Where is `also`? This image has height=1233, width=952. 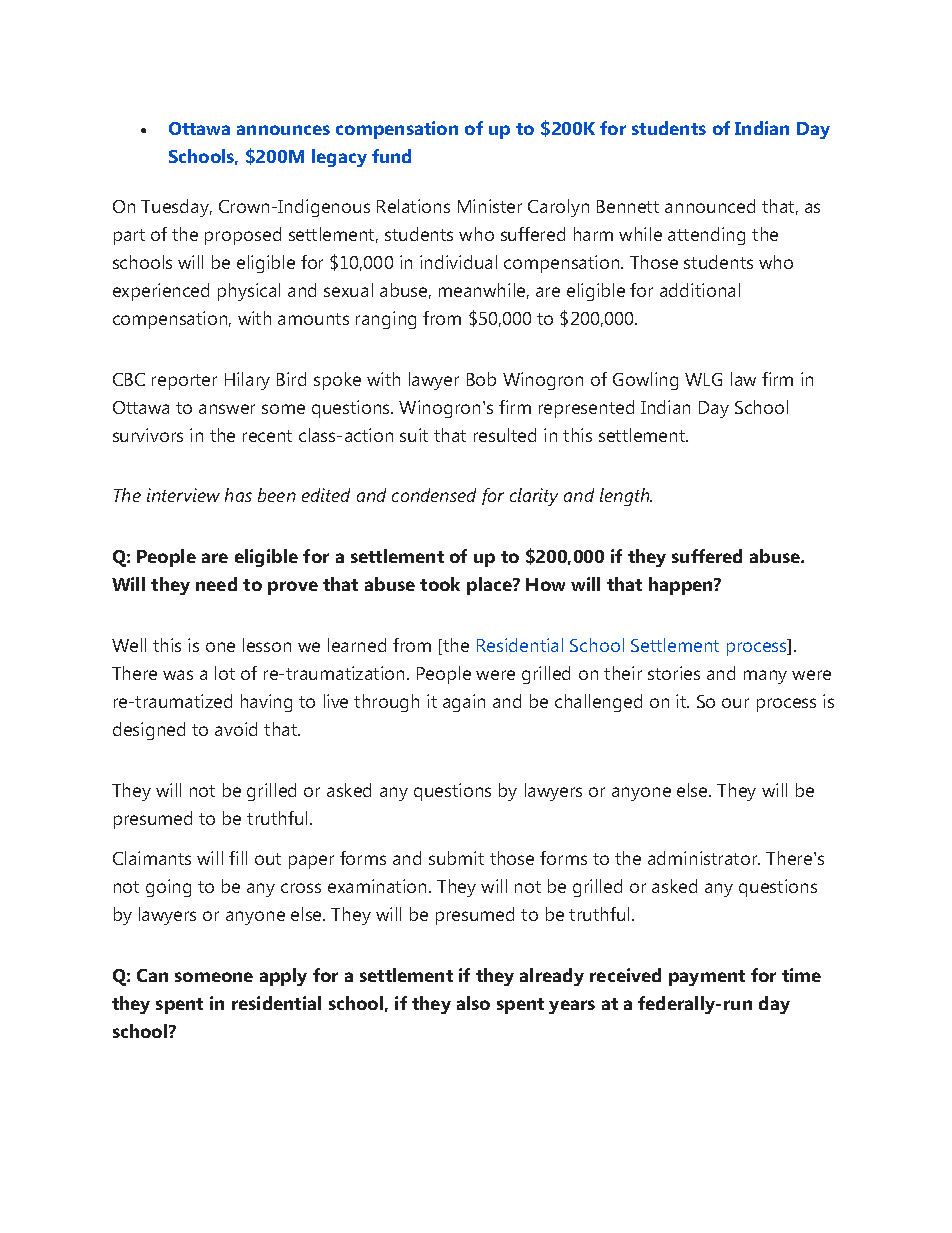 also is located at coordinates (473, 1003).
